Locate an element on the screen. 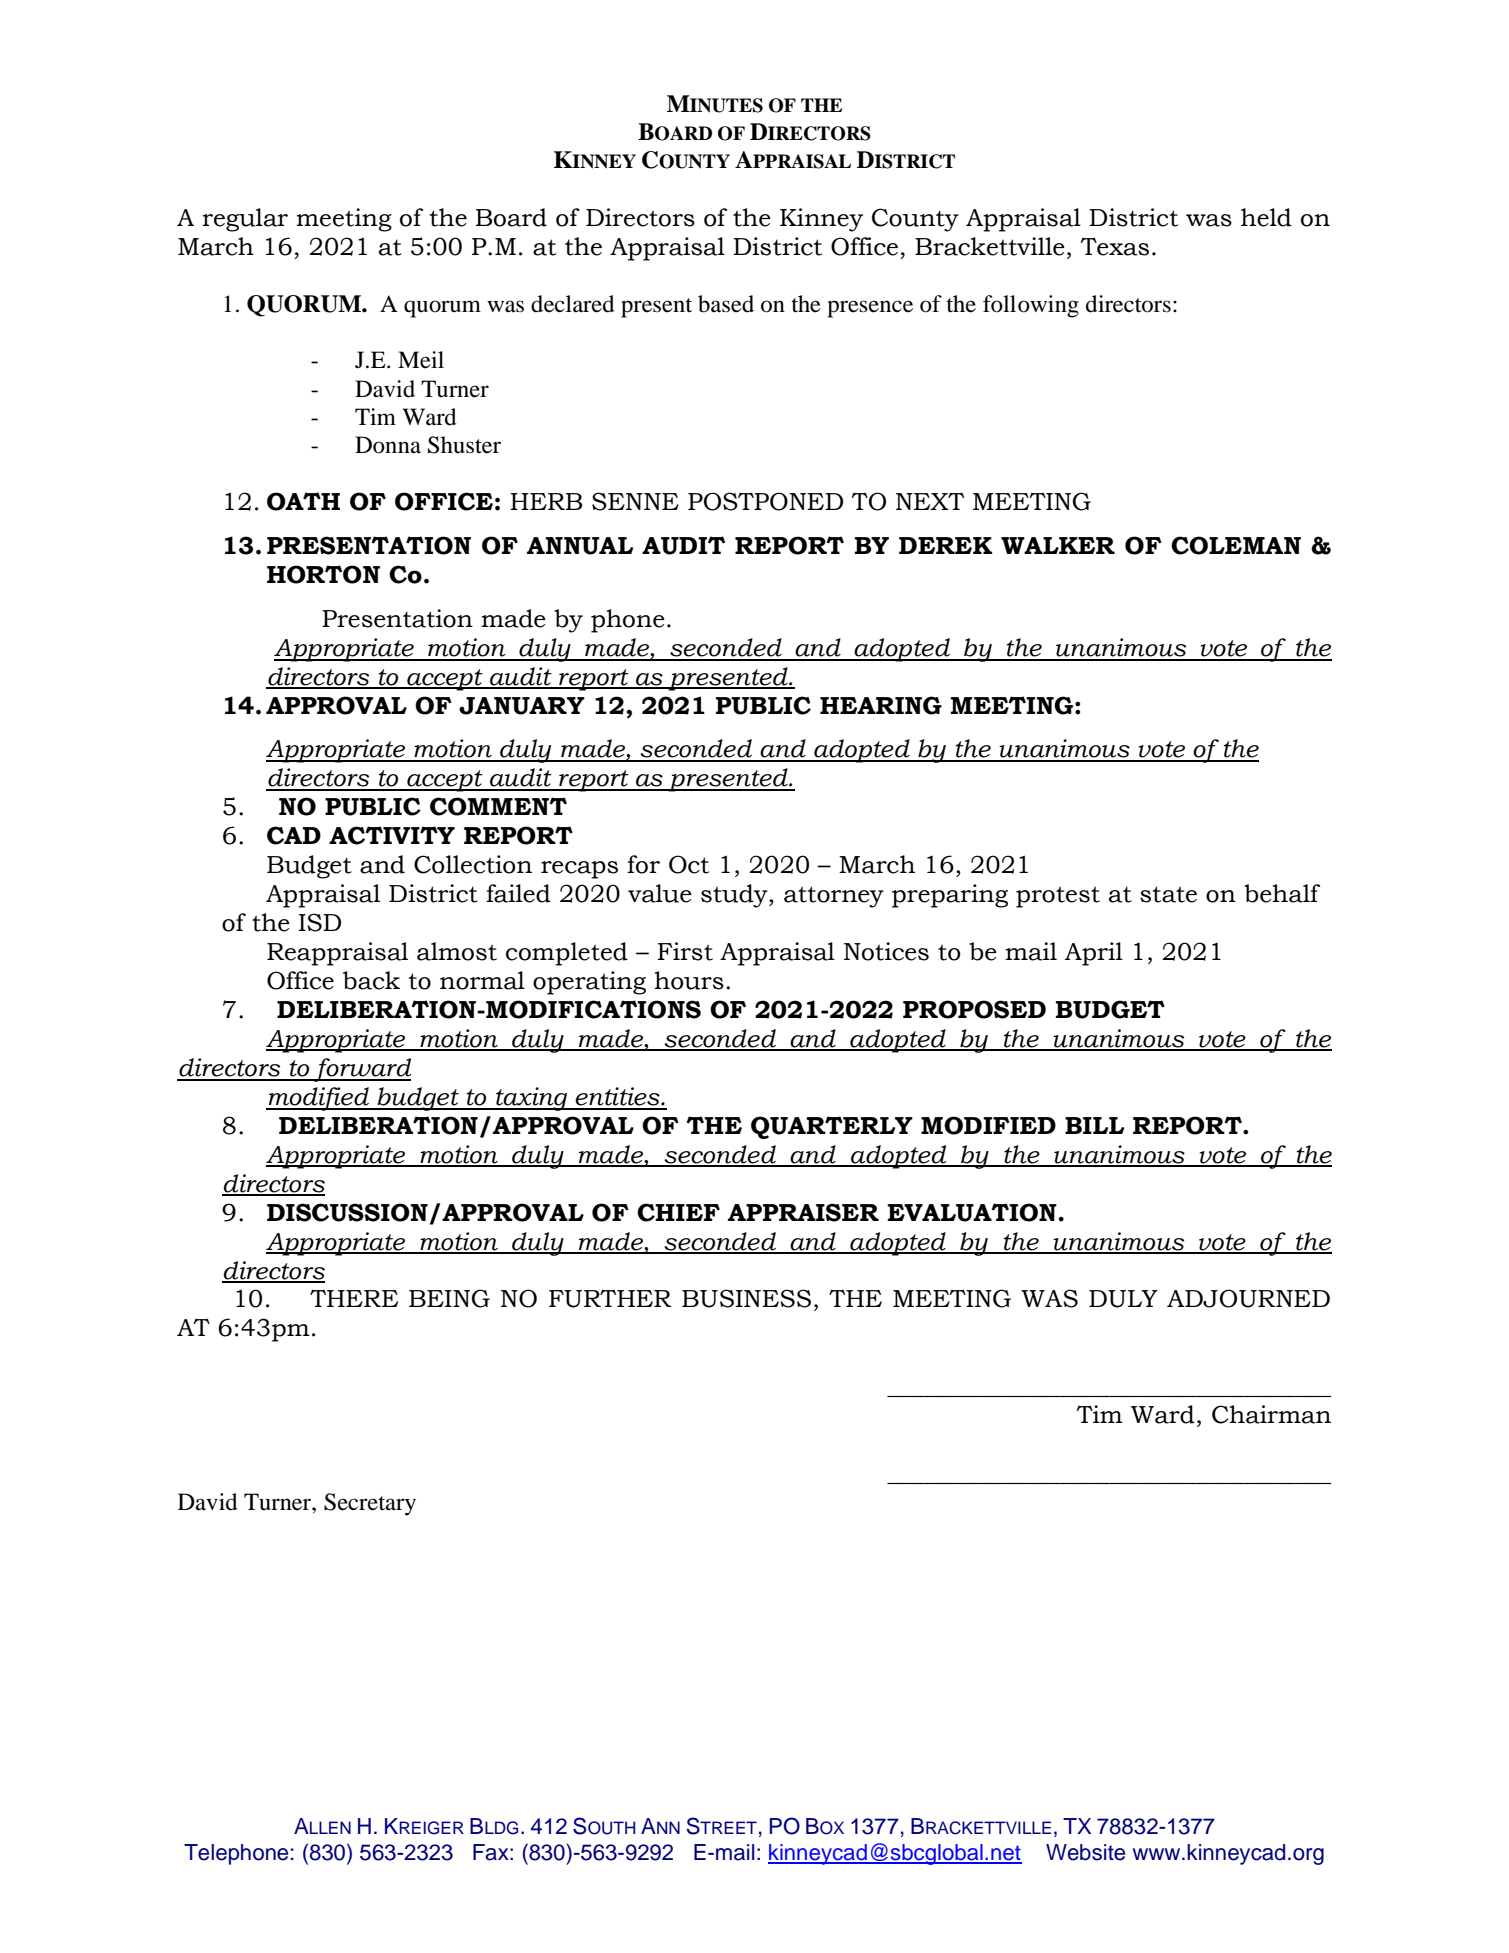 This screenshot has height=1953, width=1509. Texas is located at coordinates (1114, 246).
